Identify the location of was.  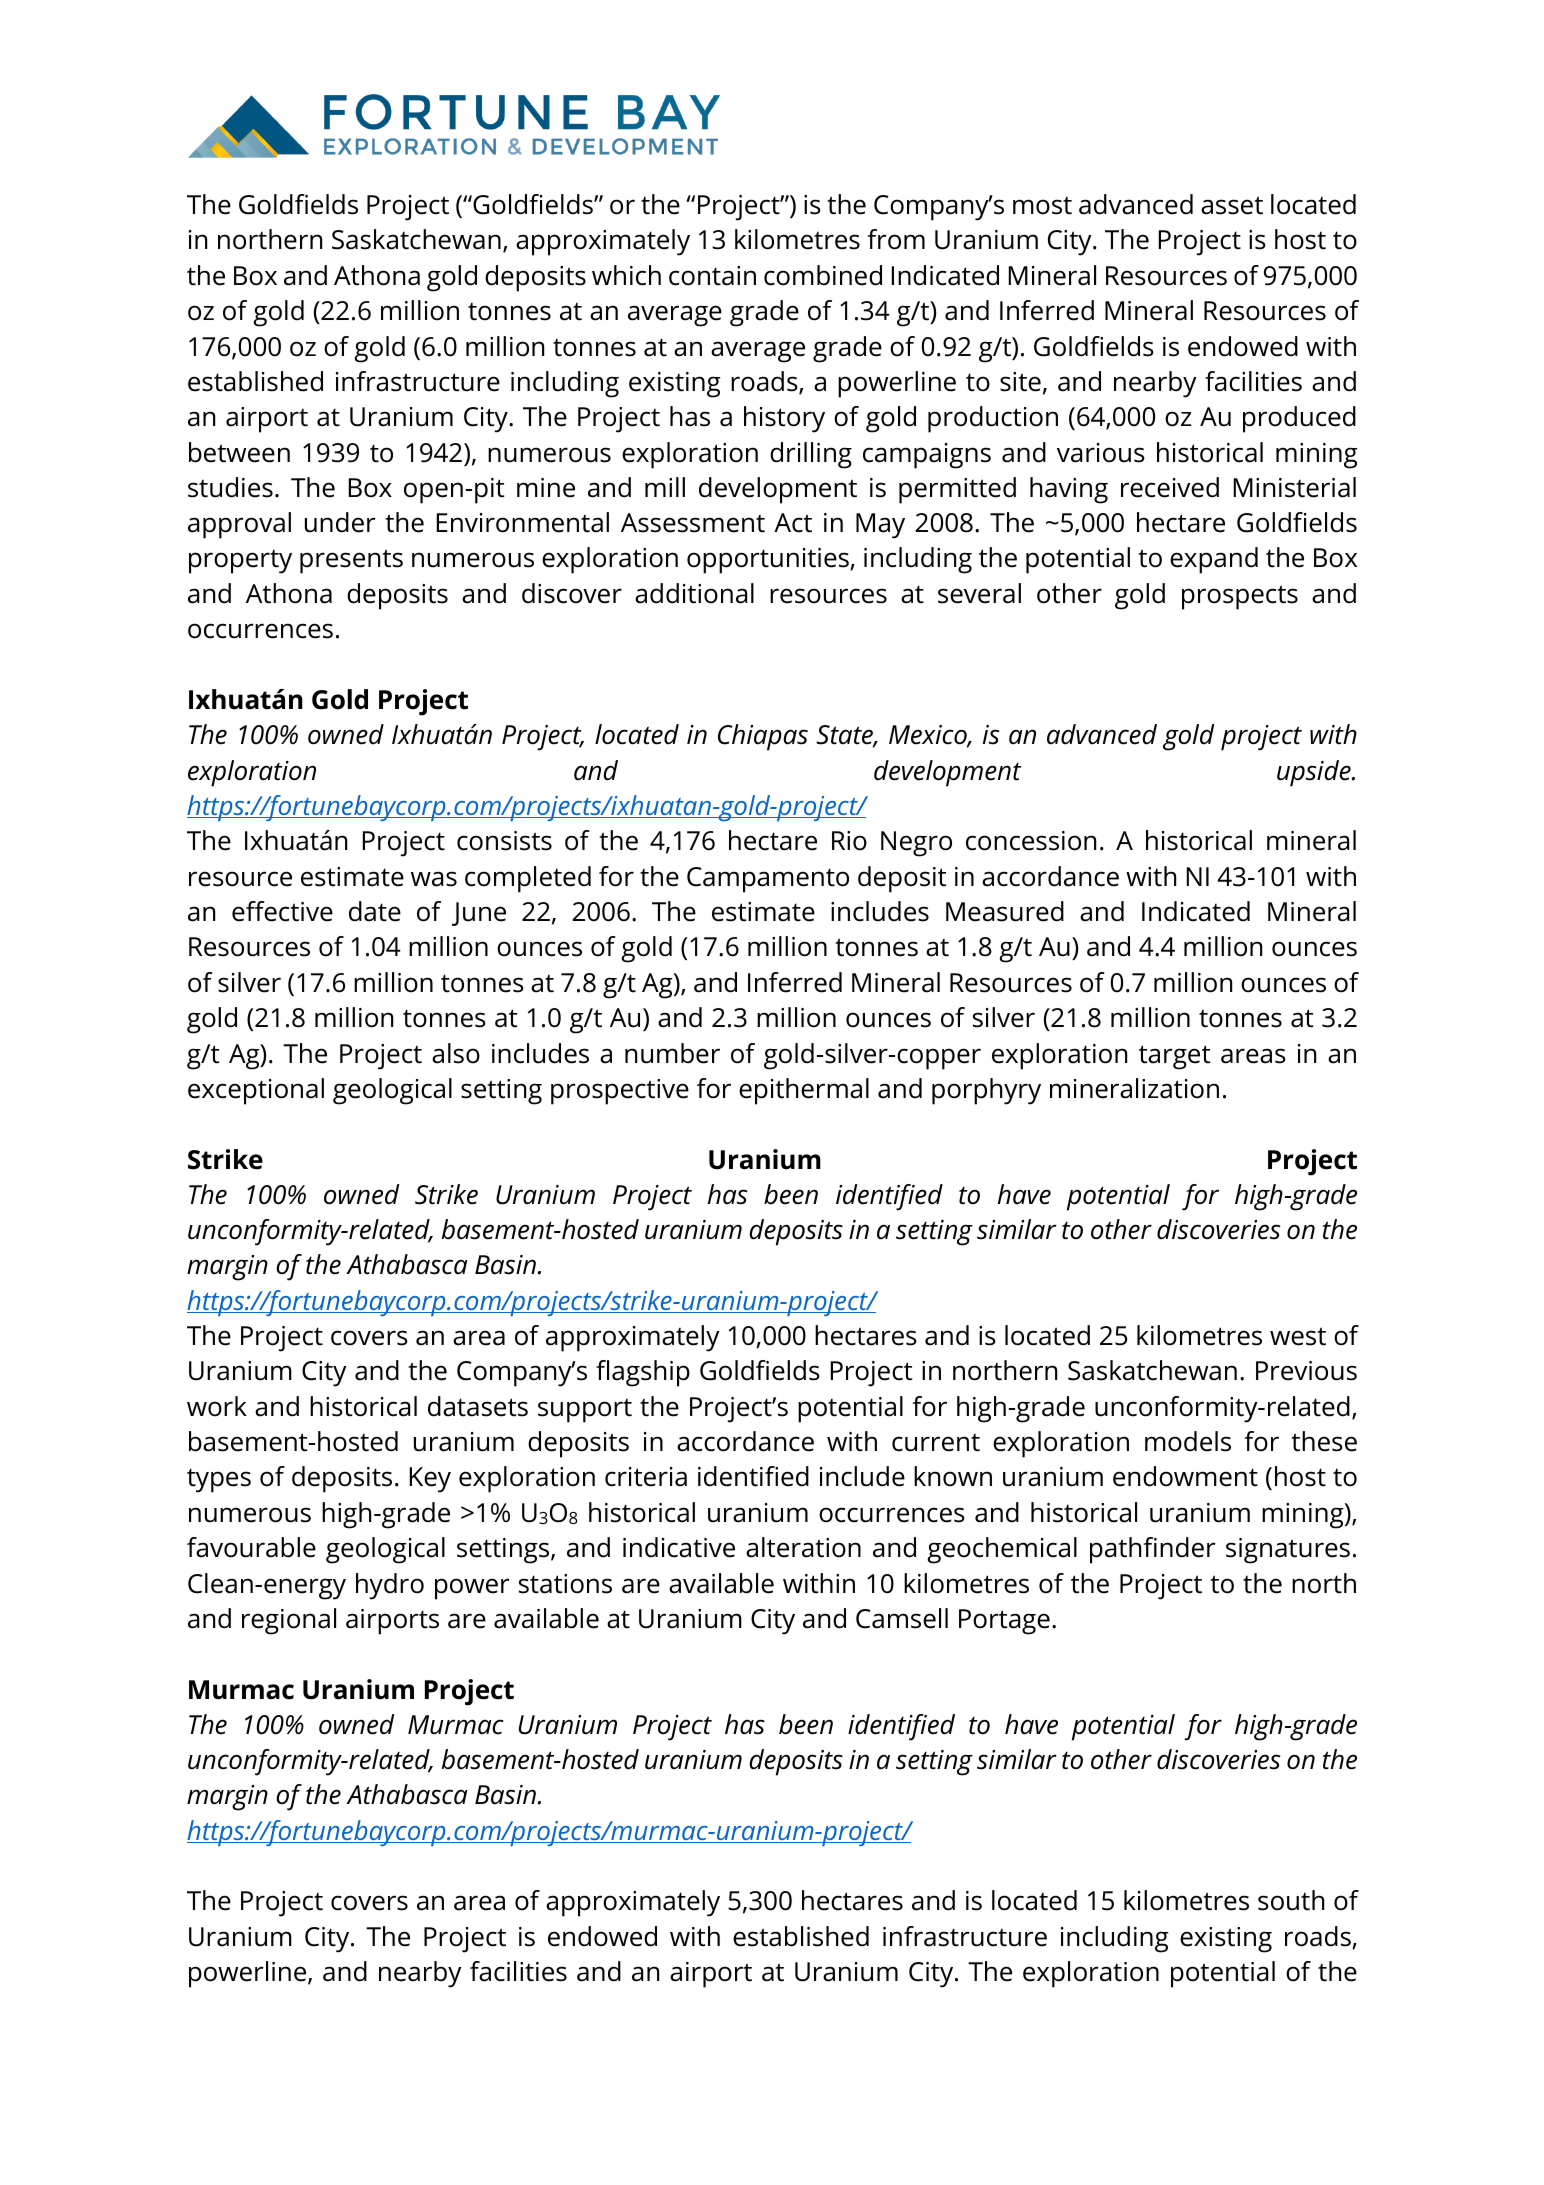
(434, 879).
